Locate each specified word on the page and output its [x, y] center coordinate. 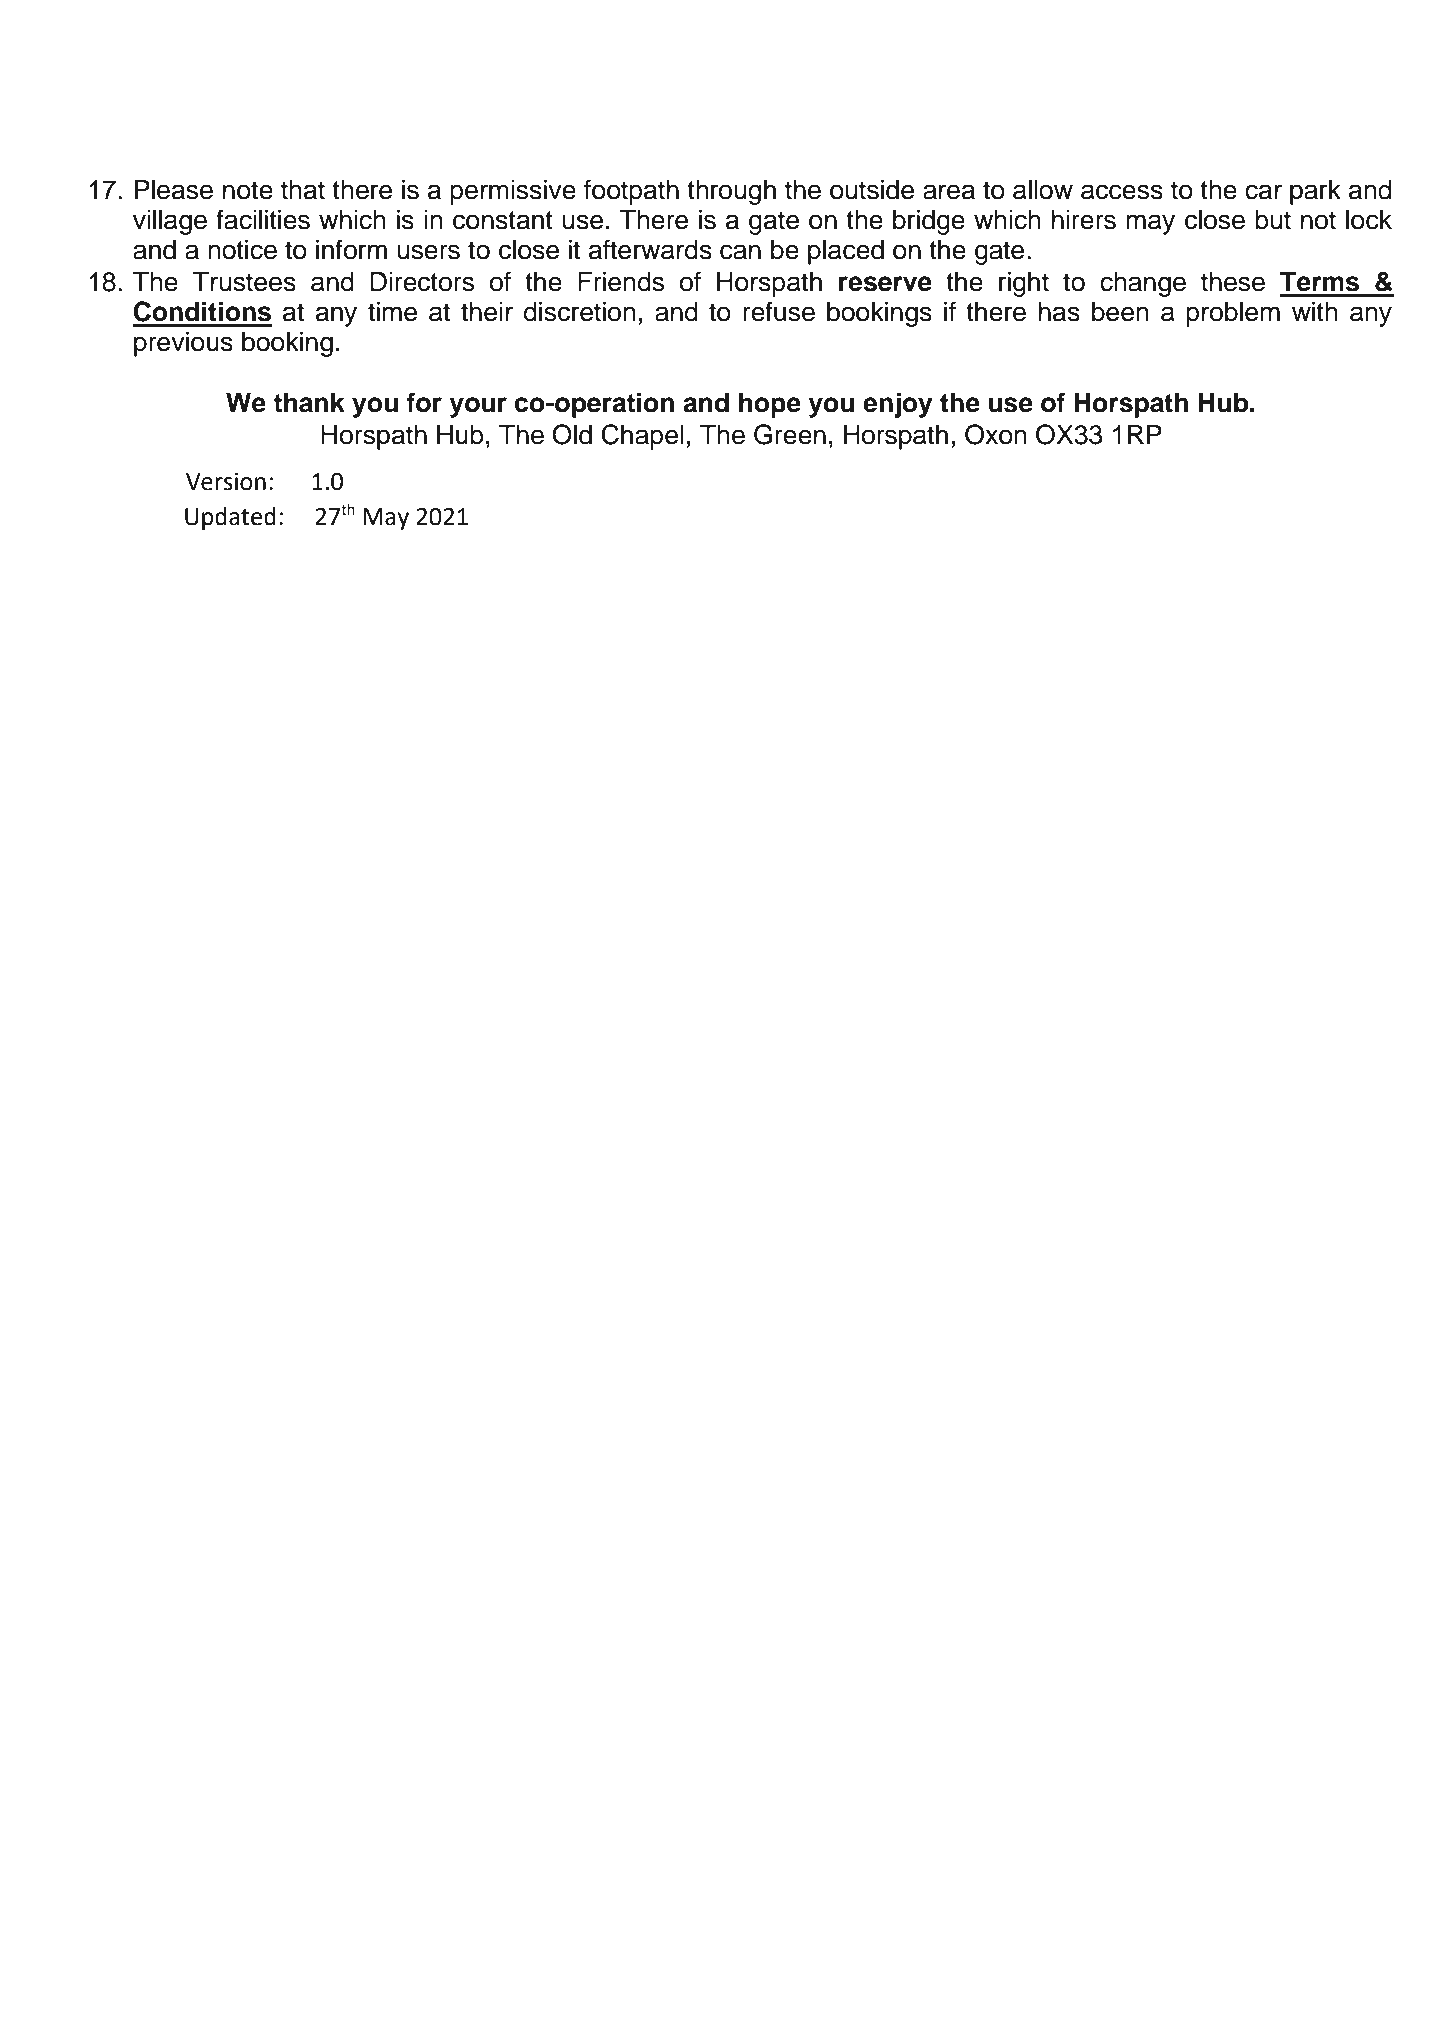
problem [1233, 314]
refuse [779, 311]
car [1263, 192]
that [303, 190]
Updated [230, 518]
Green [790, 434]
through [731, 192]
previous [183, 344]
